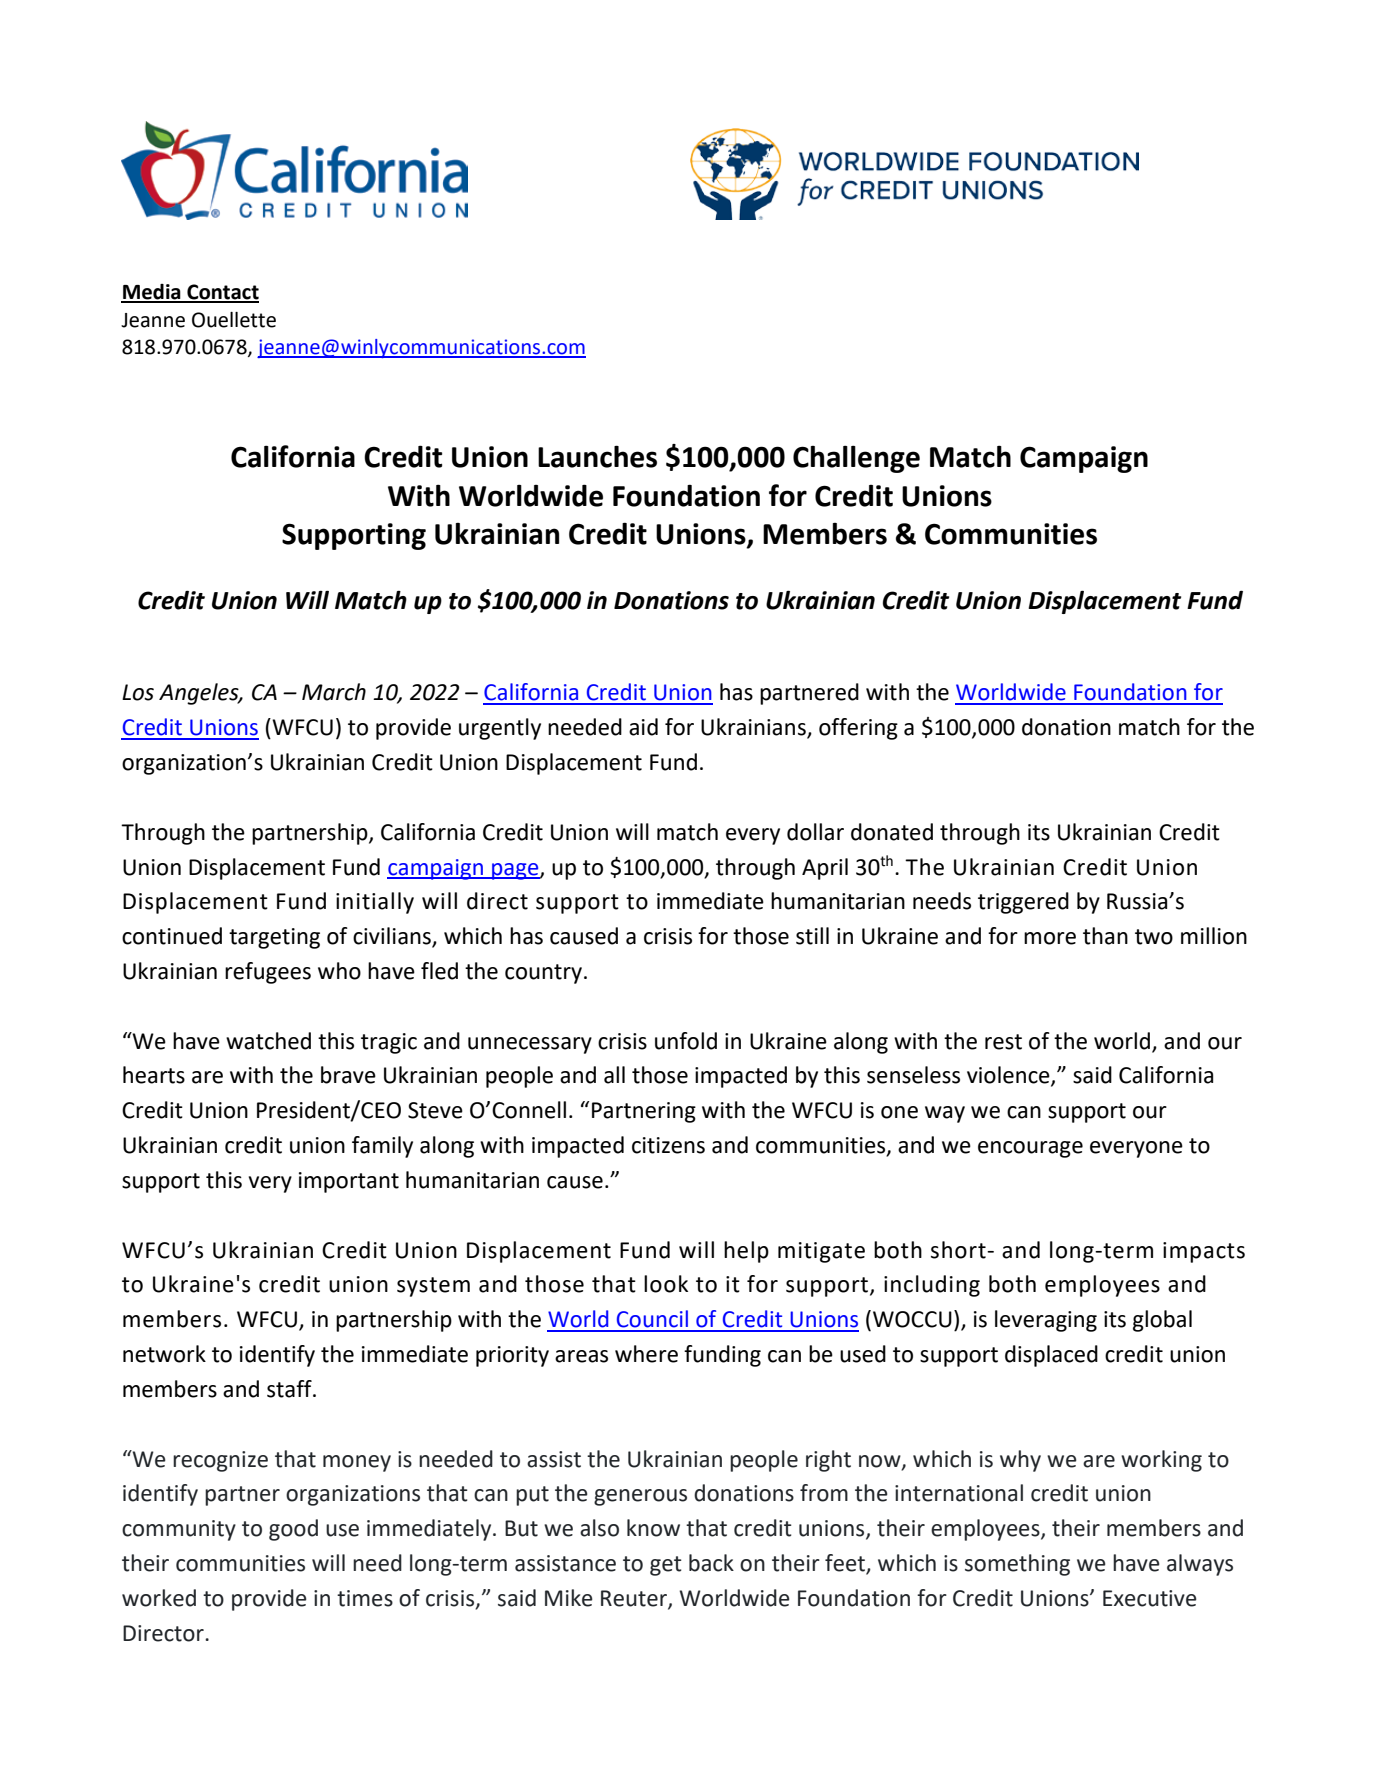  I want to click on something, so click(1017, 1565).
